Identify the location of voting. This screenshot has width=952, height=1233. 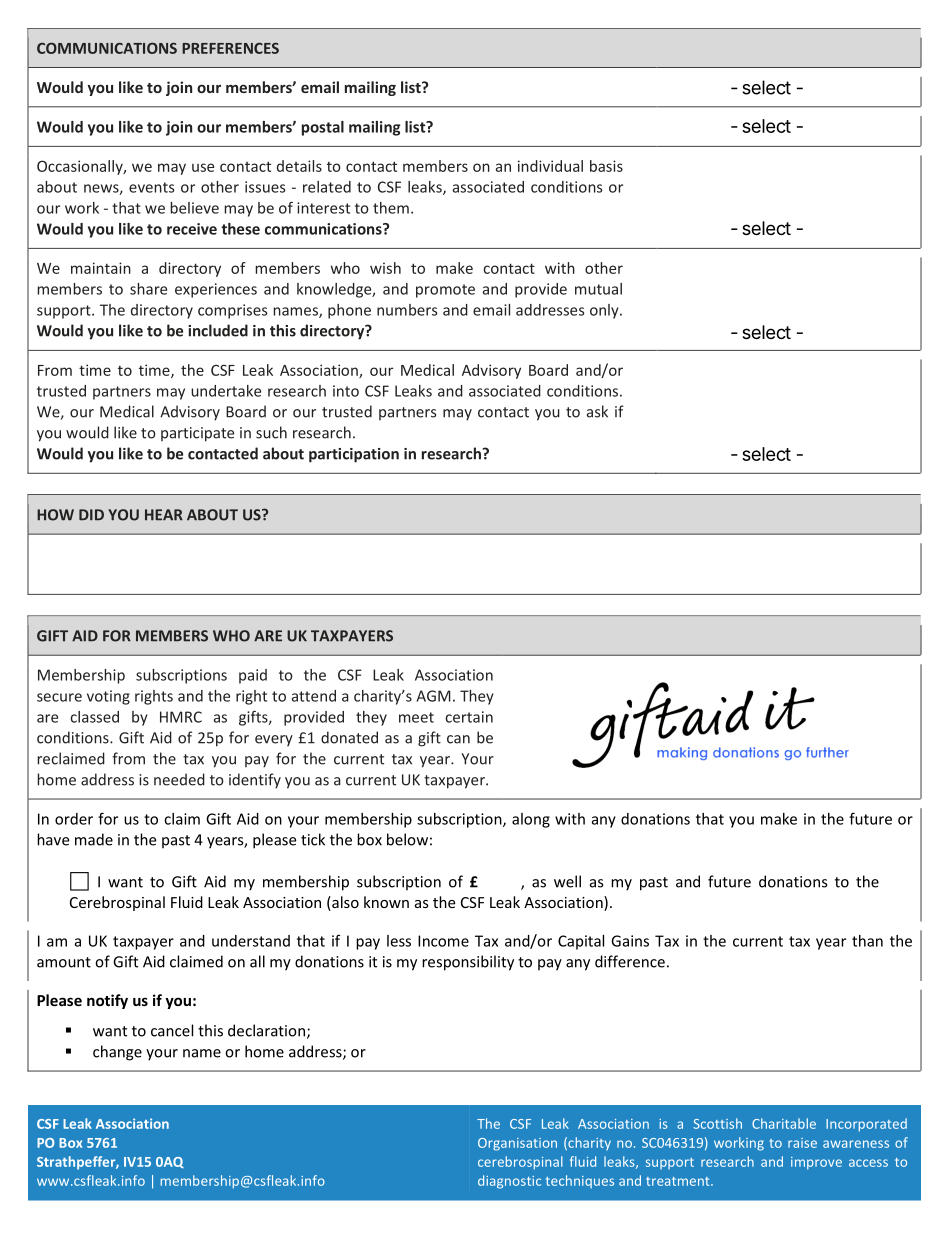
(108, 697).
